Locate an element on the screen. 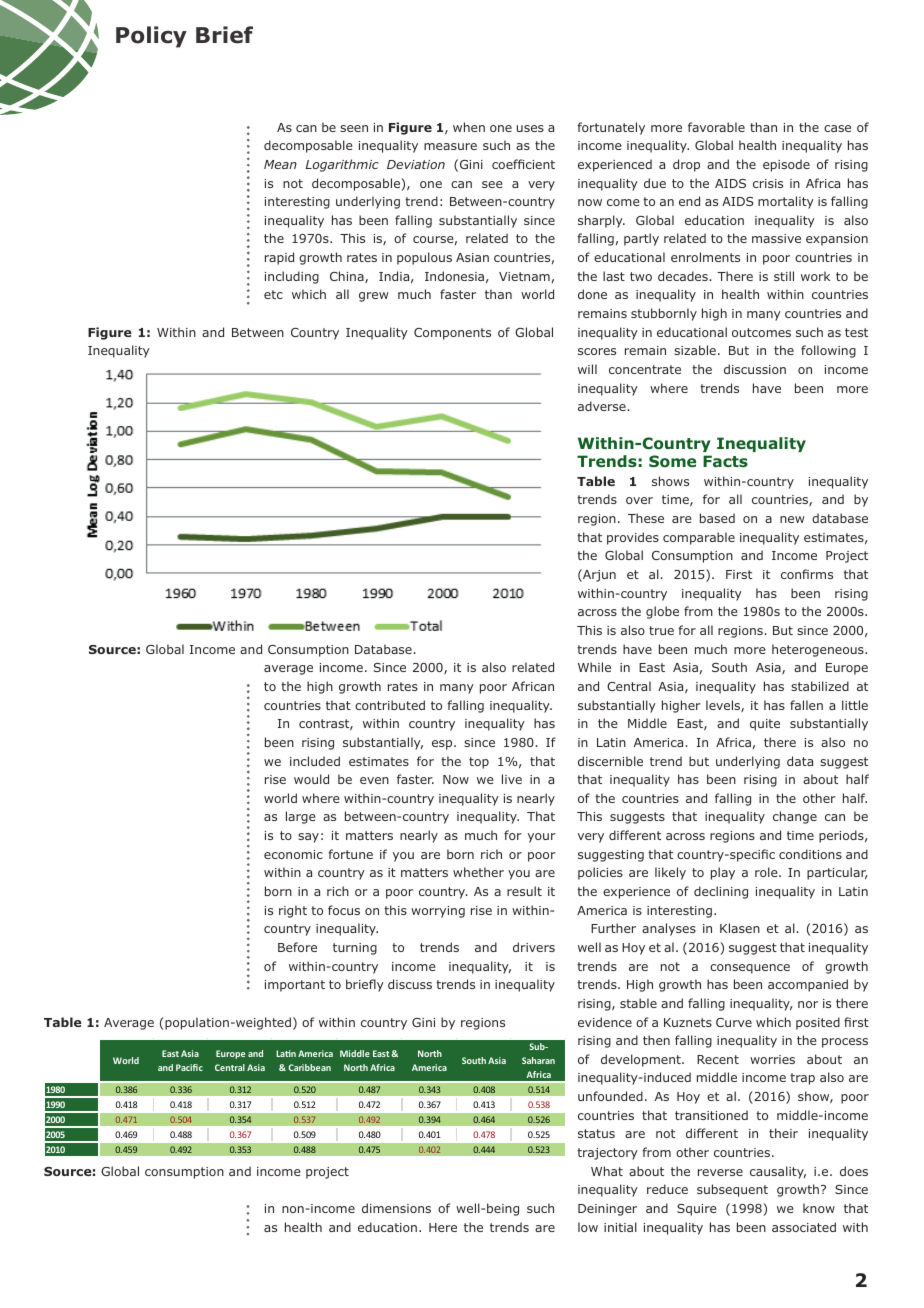 This screenshot has height=1308, width=924. consequence is located at coordinates (750, 969).
